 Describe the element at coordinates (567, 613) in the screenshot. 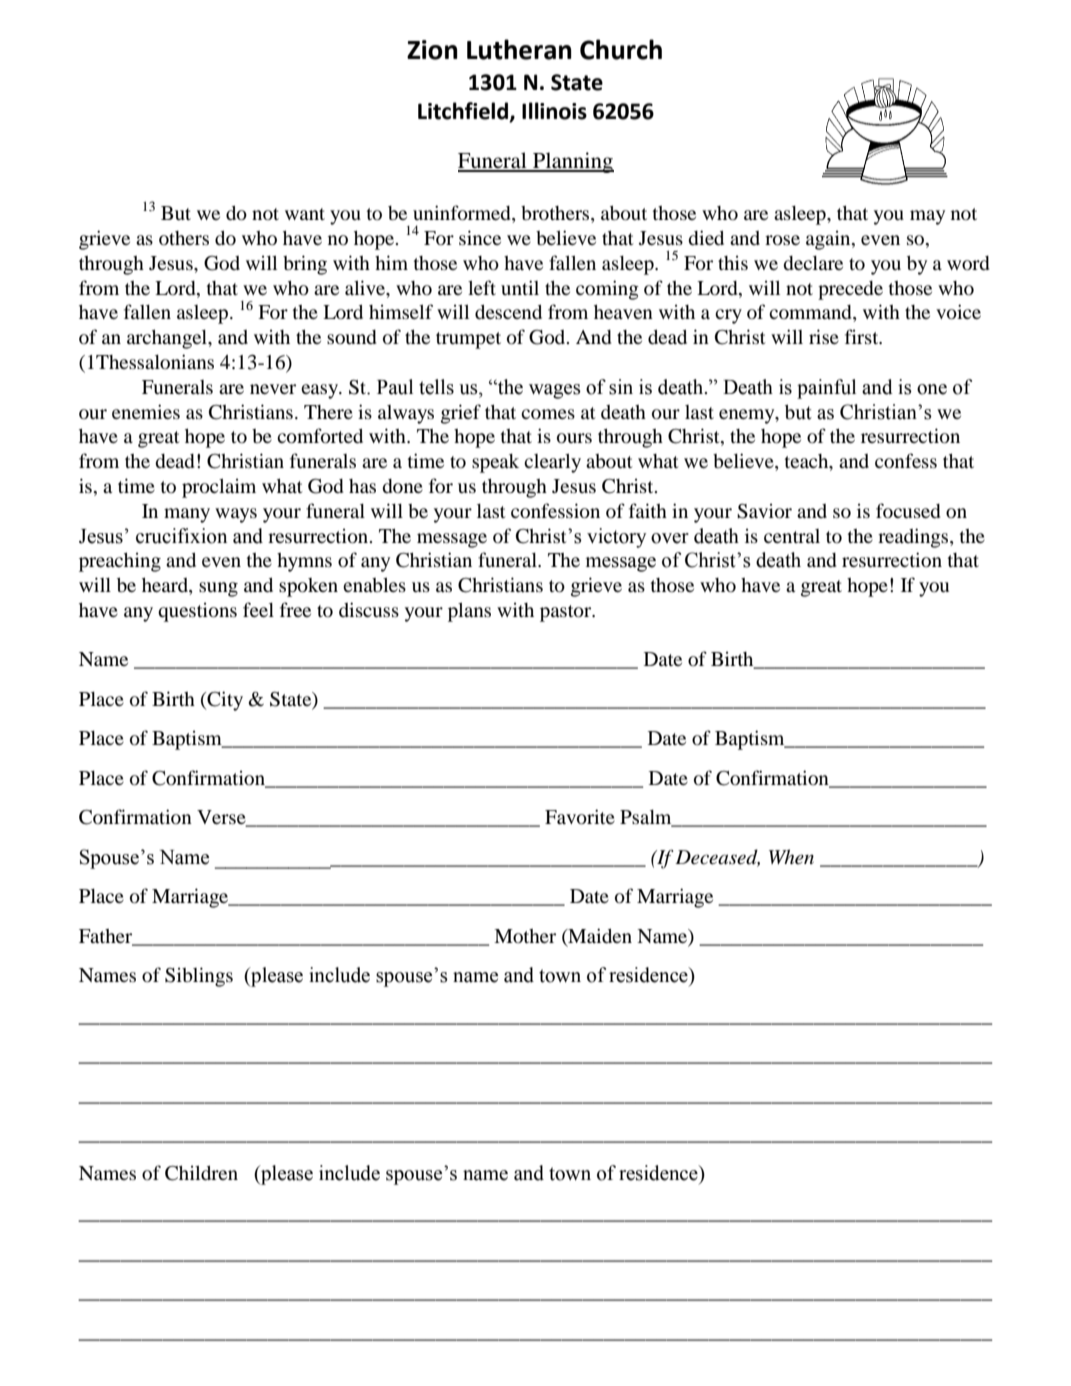

I see `pastor` at that location.
